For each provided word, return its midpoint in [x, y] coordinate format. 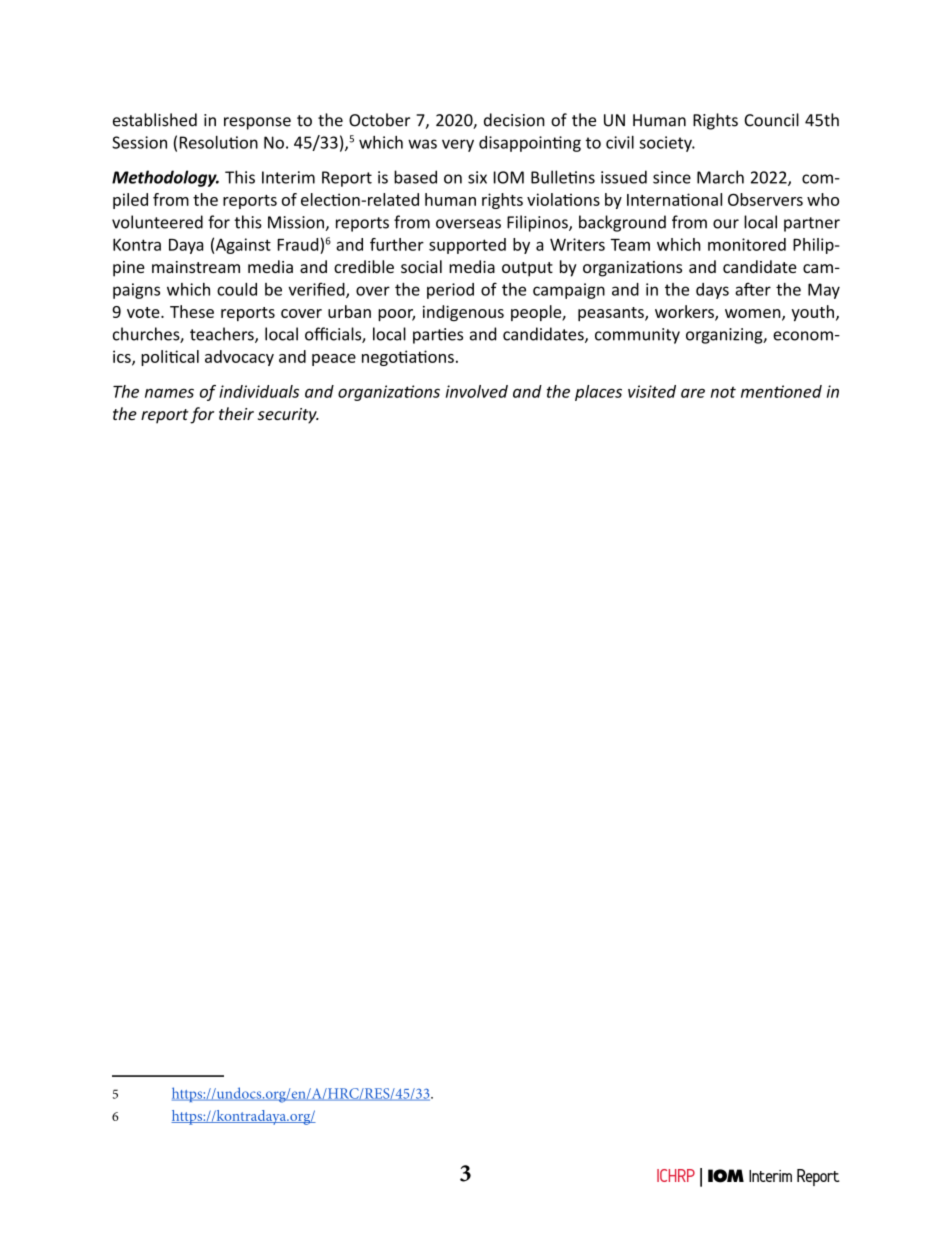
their [236, 413]
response [257, 123]
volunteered [157, 222]
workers [685, 313]
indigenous [463, 313]
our [726, 224]
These [192, 311]
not [723, 392]
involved [477, 391]
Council [771, 120]
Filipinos [538, 223]
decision [514, 120]
